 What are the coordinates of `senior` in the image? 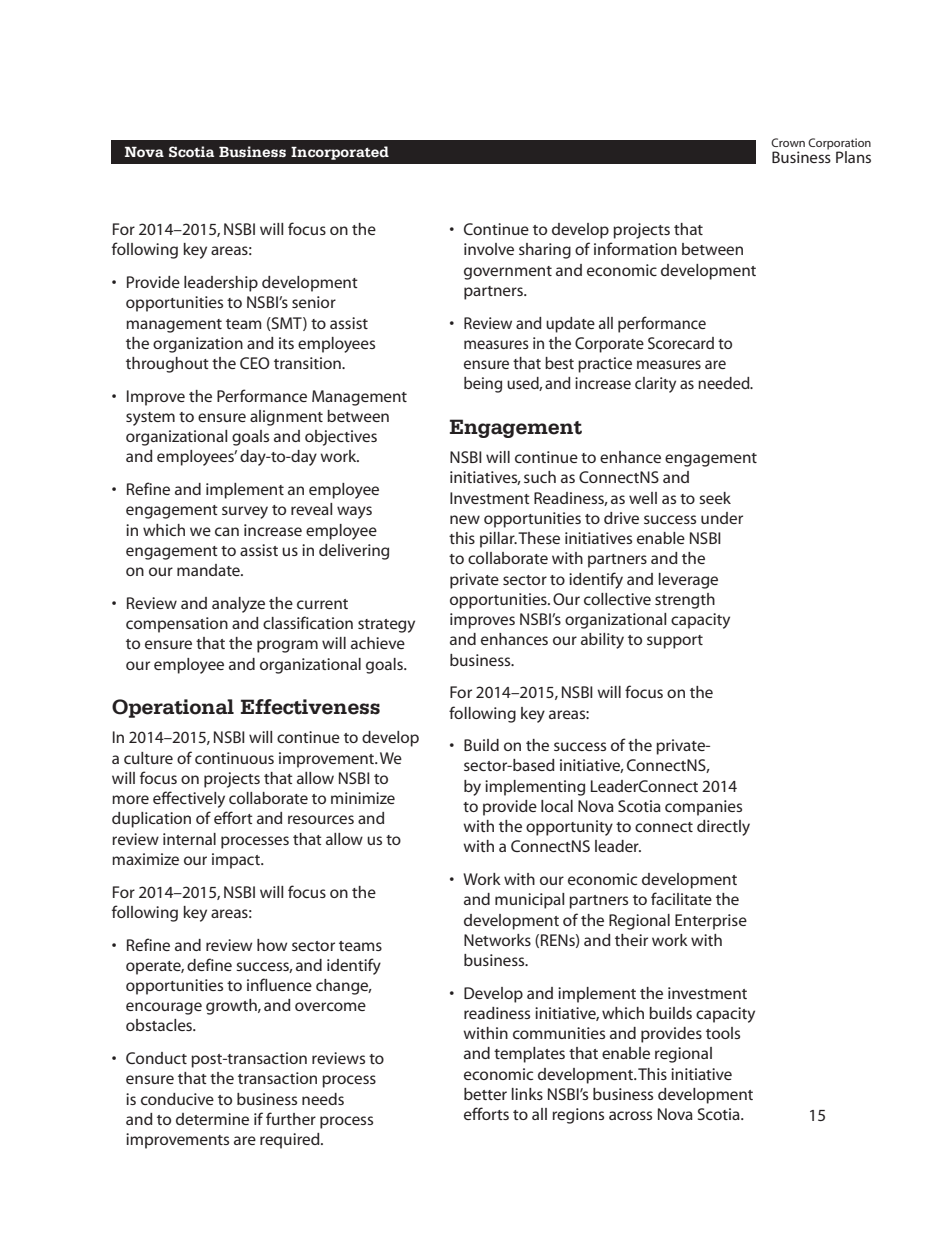 It's located at (314, 302).
